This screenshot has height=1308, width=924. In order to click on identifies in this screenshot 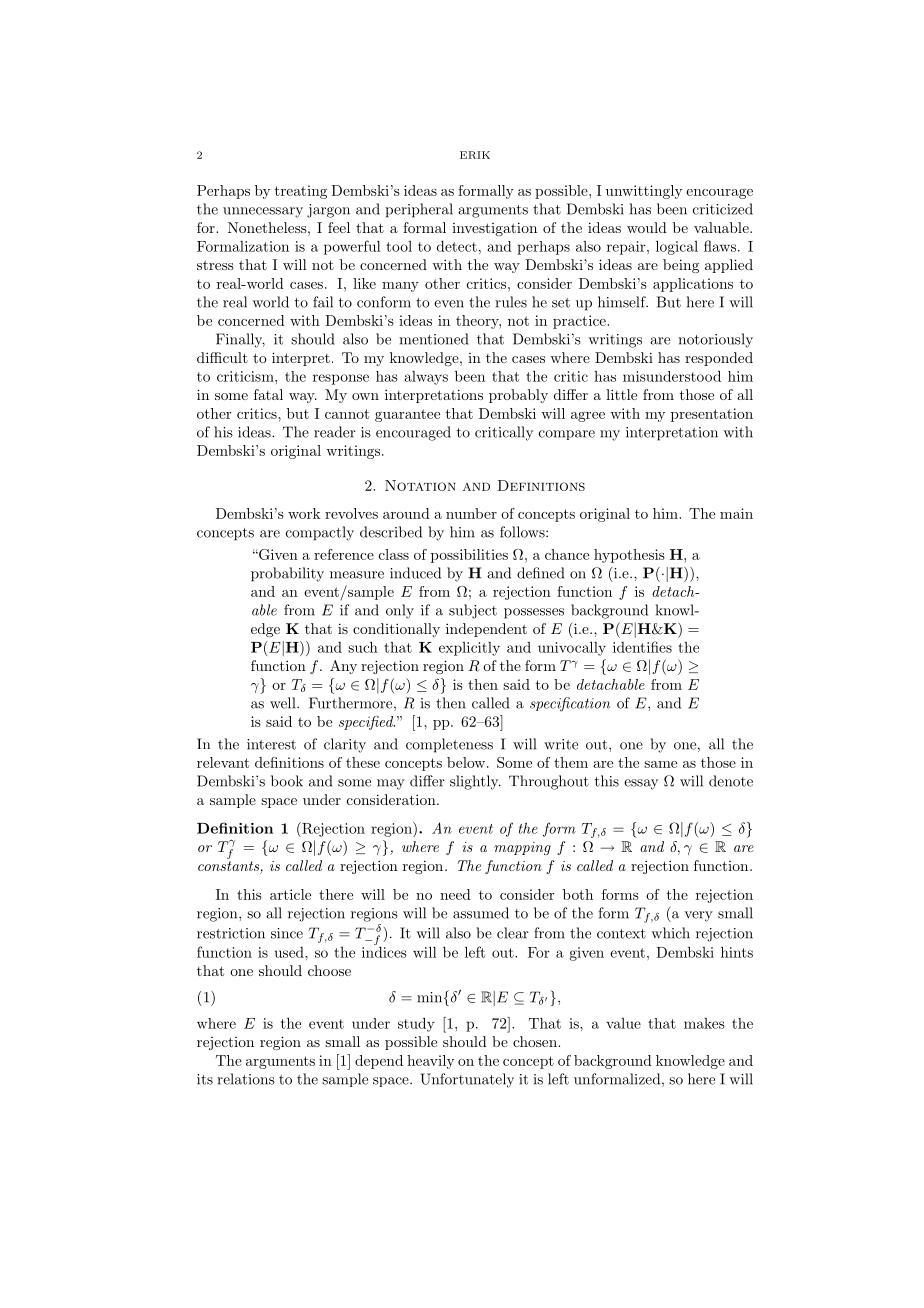, I will do `click(642, 647)`.
